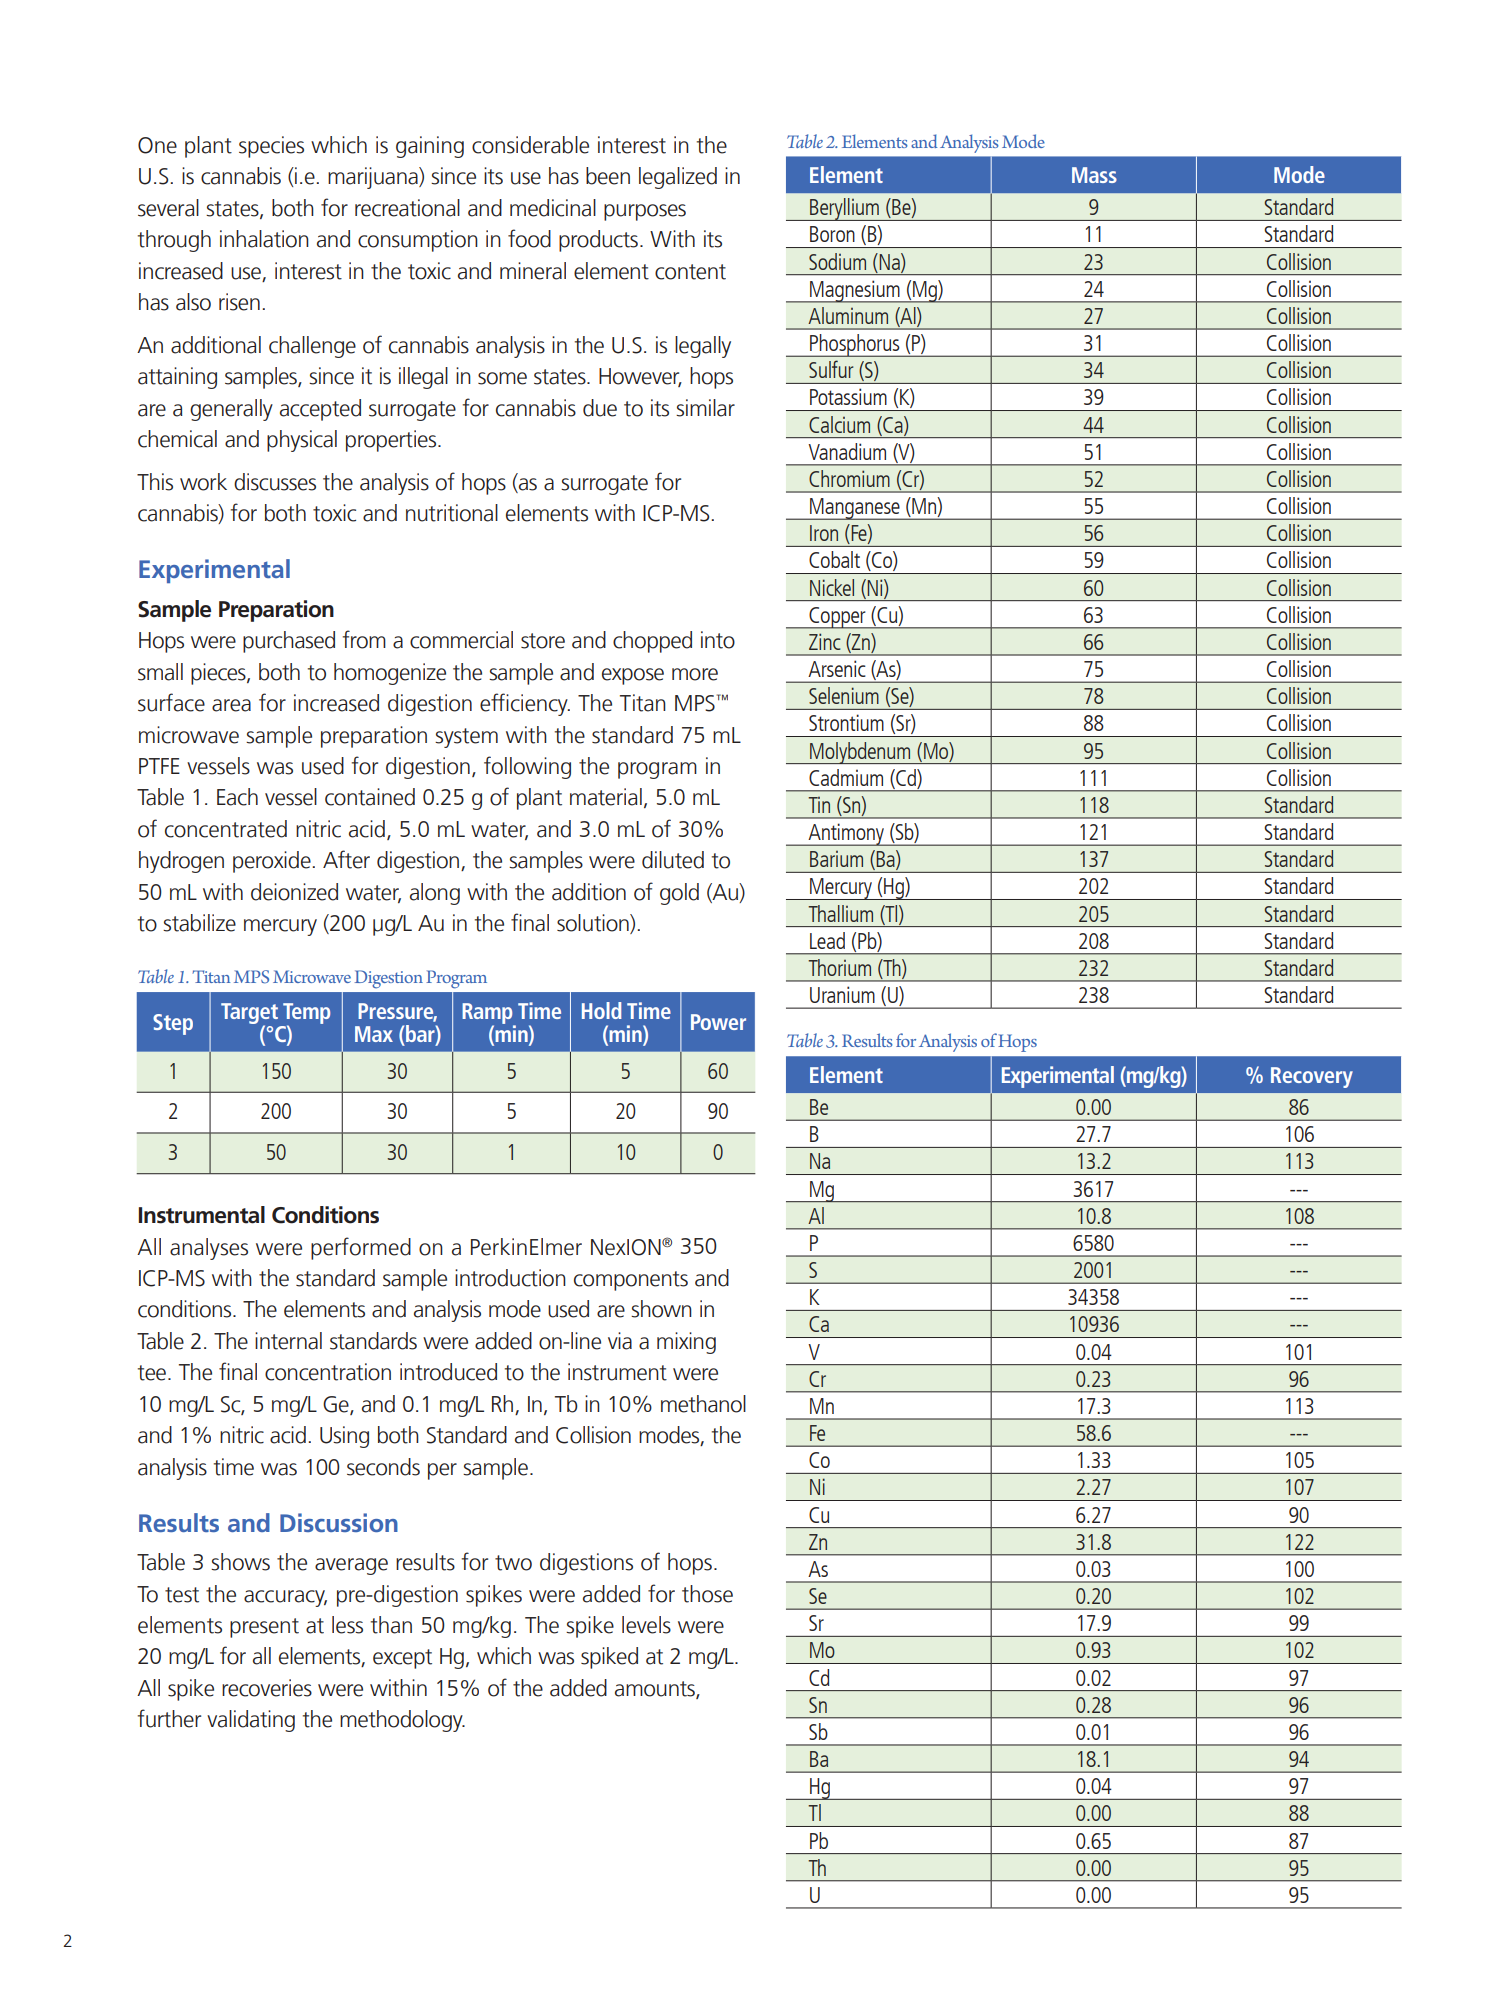  Describe the element at coordinates (294, 892) in the image. I see `deionized` at that location.
